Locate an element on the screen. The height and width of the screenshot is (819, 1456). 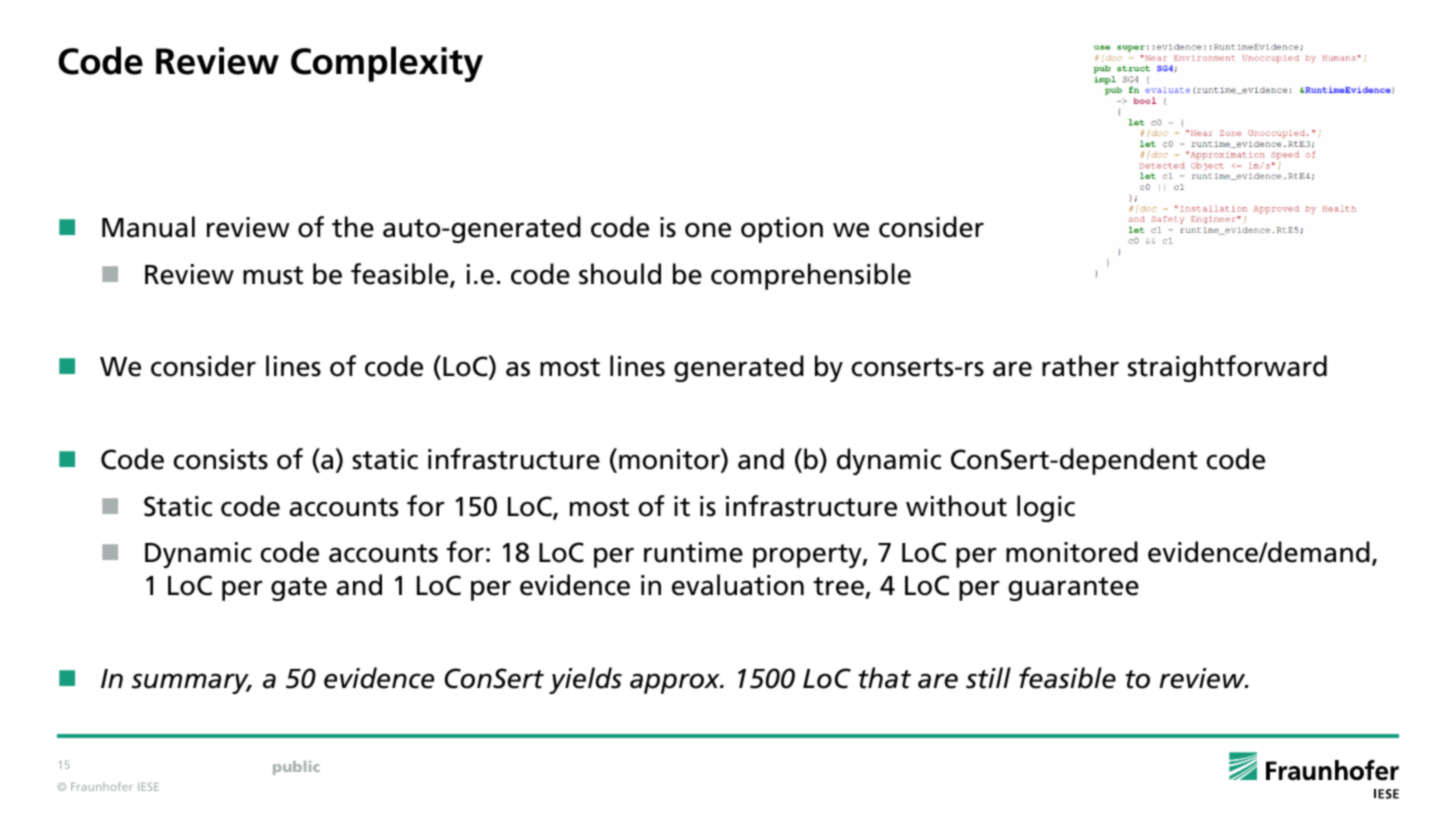
option is located at coordinates (782, 230).
